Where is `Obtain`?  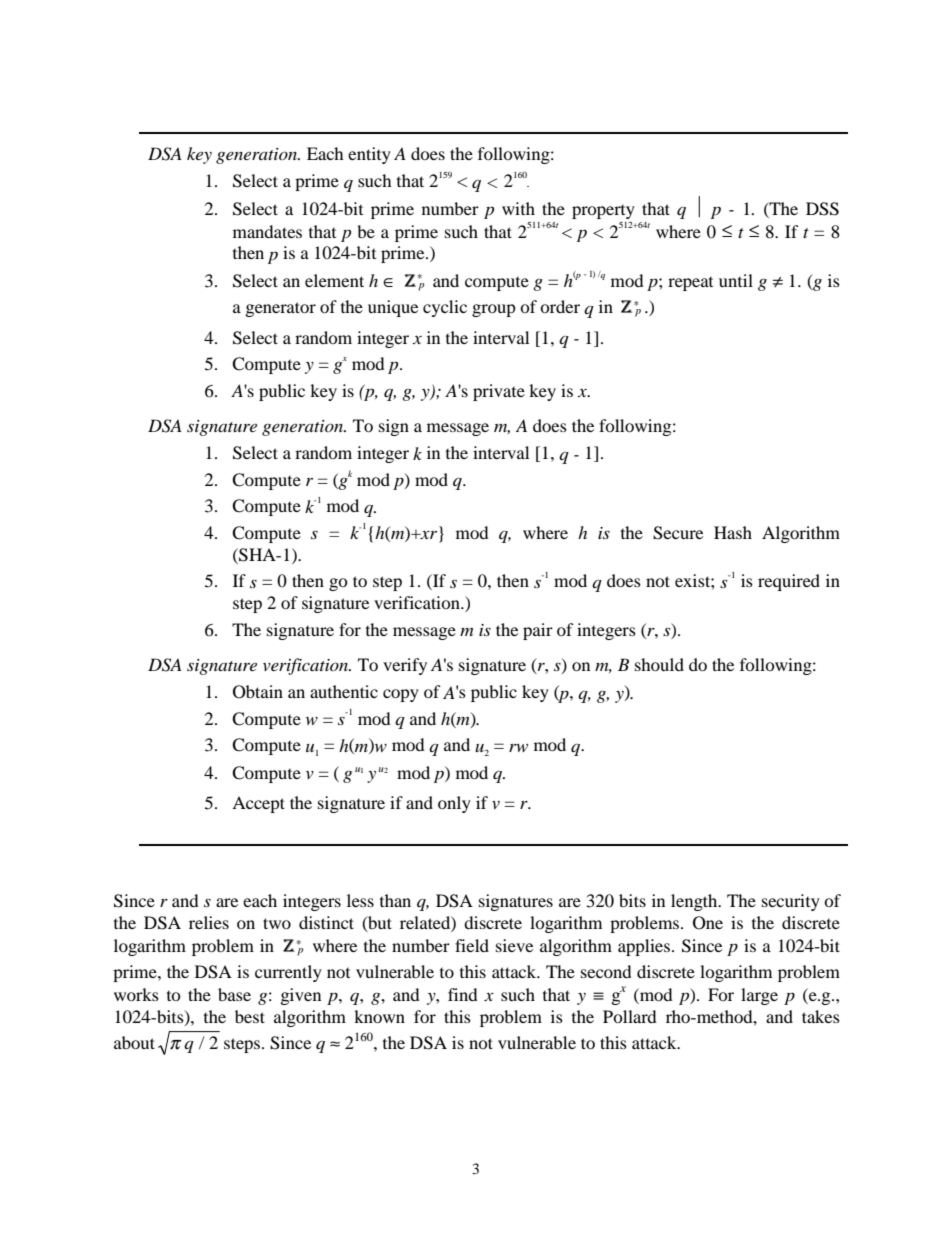 Obtain is located at coordinates (258, 692).
